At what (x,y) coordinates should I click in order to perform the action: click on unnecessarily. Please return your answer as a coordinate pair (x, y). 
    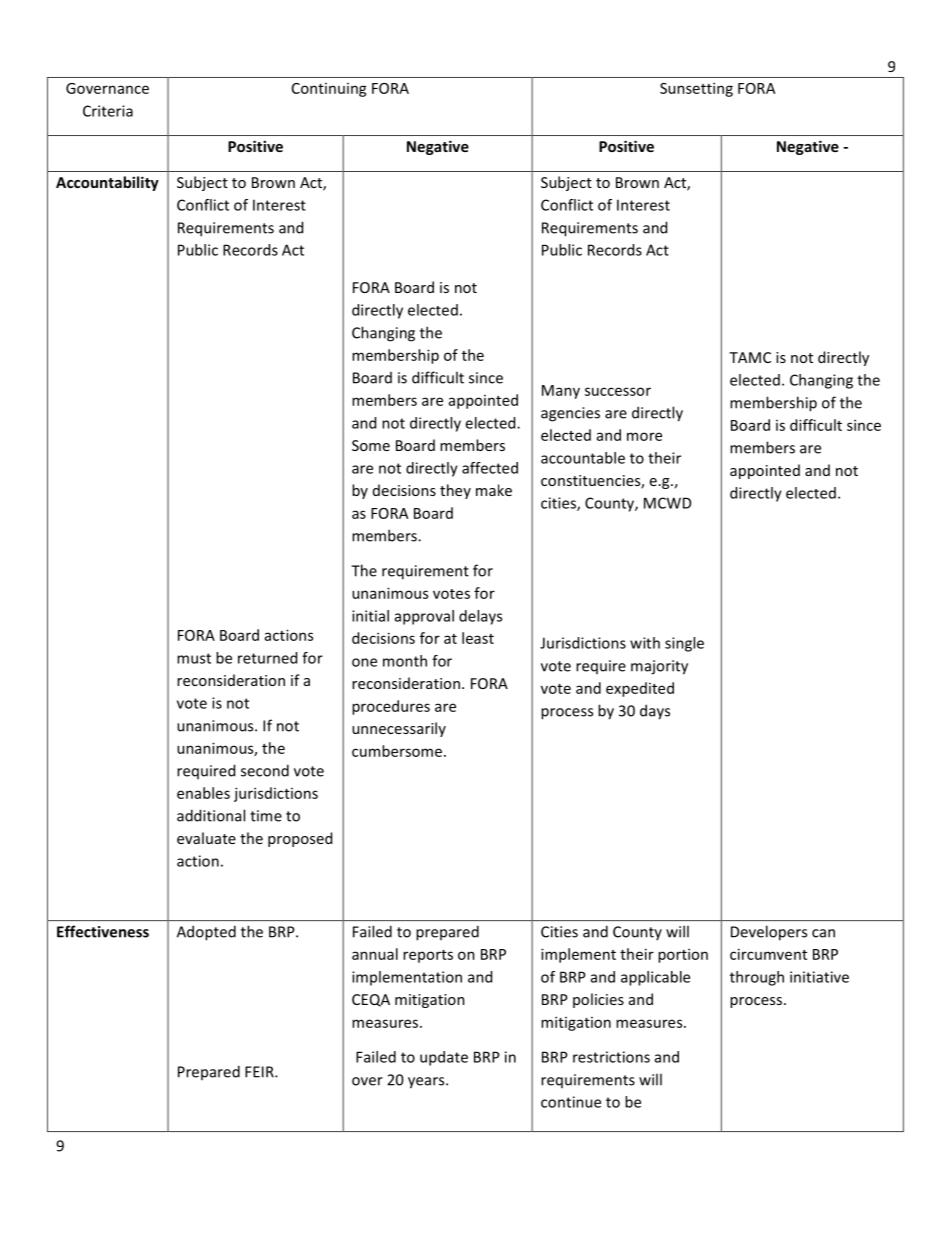
    Looking at the image, I should click on (399, 729).
